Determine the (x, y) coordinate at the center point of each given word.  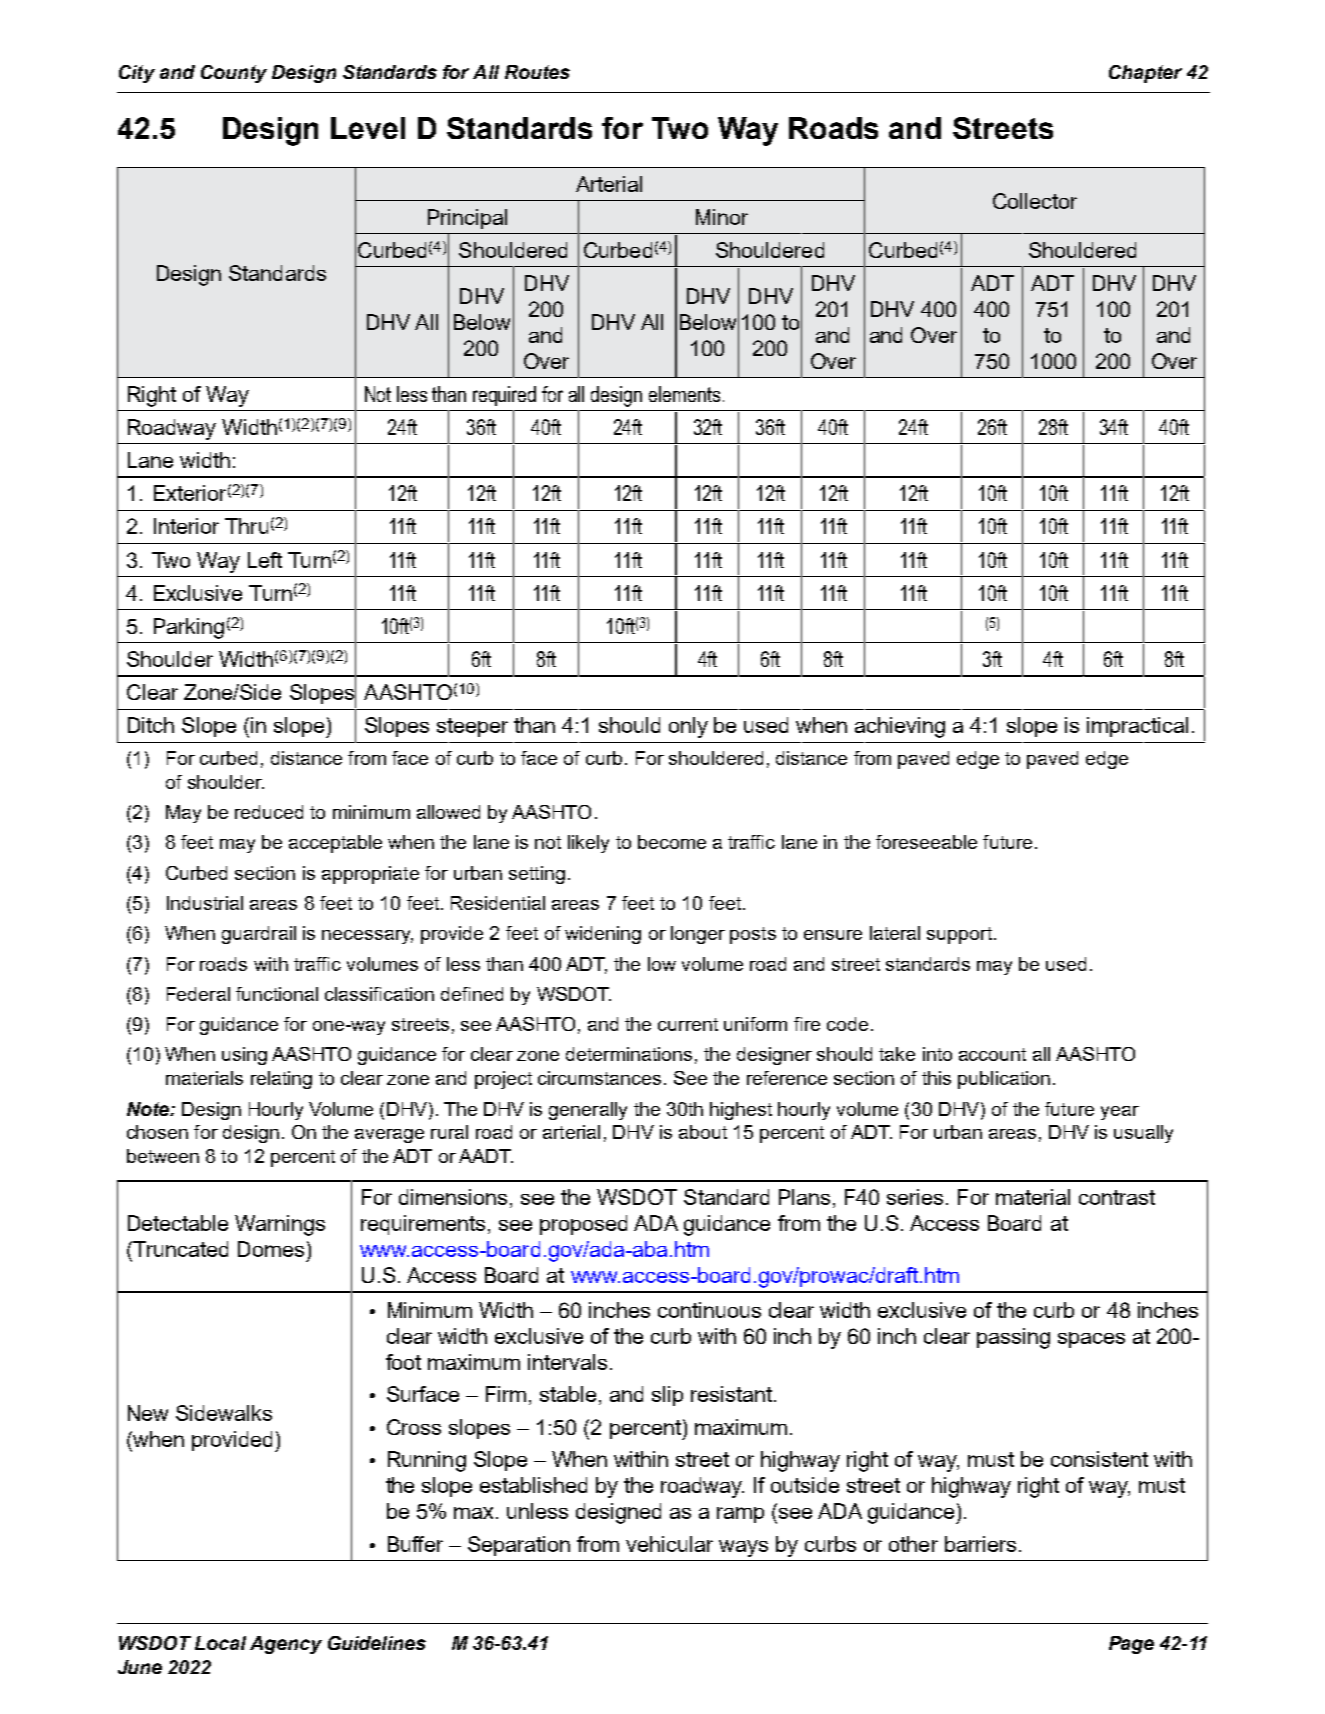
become (672, 842)
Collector (1035, 201)
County (234, 74)
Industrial (205, 903)
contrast (1117, 1197)
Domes (271, 1249)
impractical (1137, 727)
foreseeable (926, 842)
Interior (186, 526)
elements (684, 394)
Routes (537, 72)
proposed (583, 1225)
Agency (286, 1645)
